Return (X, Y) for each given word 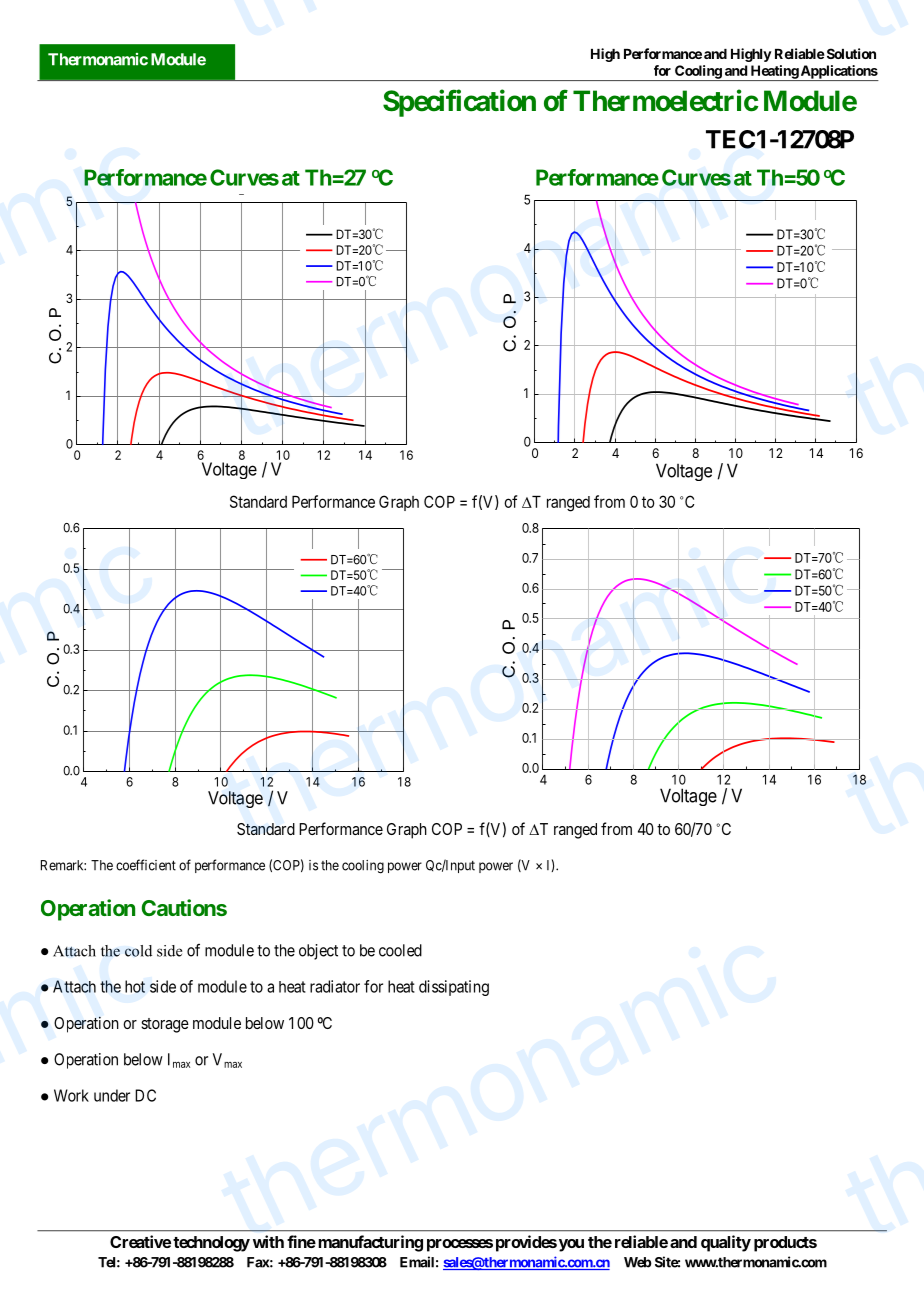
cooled (400, 950)
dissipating (454, 988)
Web (638, 1262)
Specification (459, 103)
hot (135, 986)
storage (165, 1025)
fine (301, 1241)
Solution (850, 53)
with (268, 1241)
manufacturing (370, 1243)
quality (726, 1243)
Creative (140, 1241)
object (318, 952)
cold (138, 951)
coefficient (146, 865)
